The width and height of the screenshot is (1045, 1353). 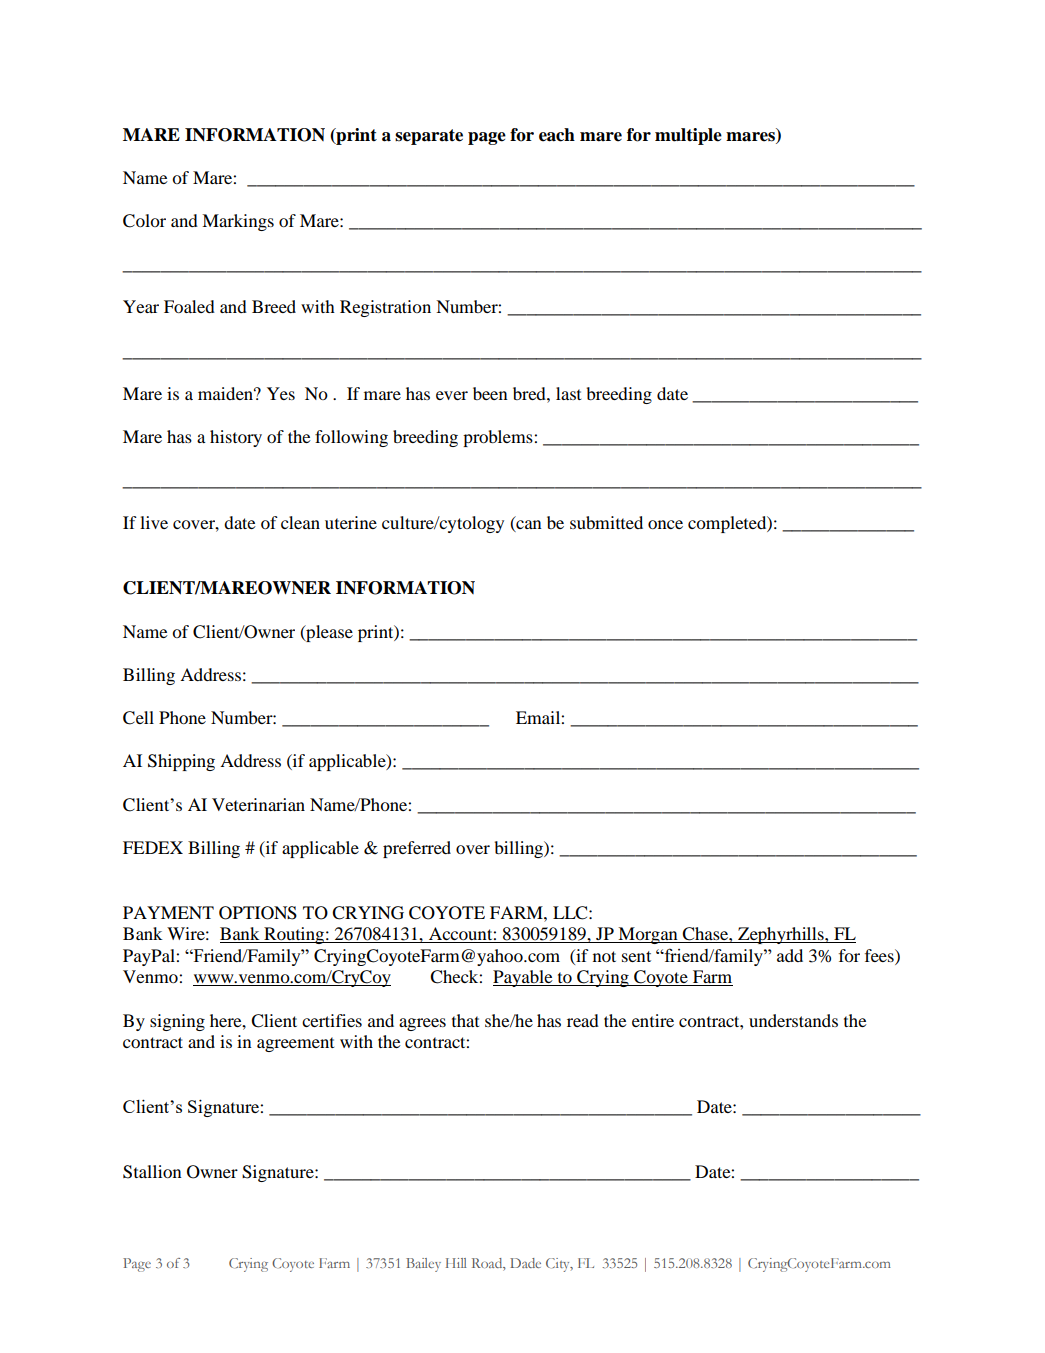 What do you see at coordinates (490, 393) in the screenshot?
I see `been` at bounding box center [490, 393].
